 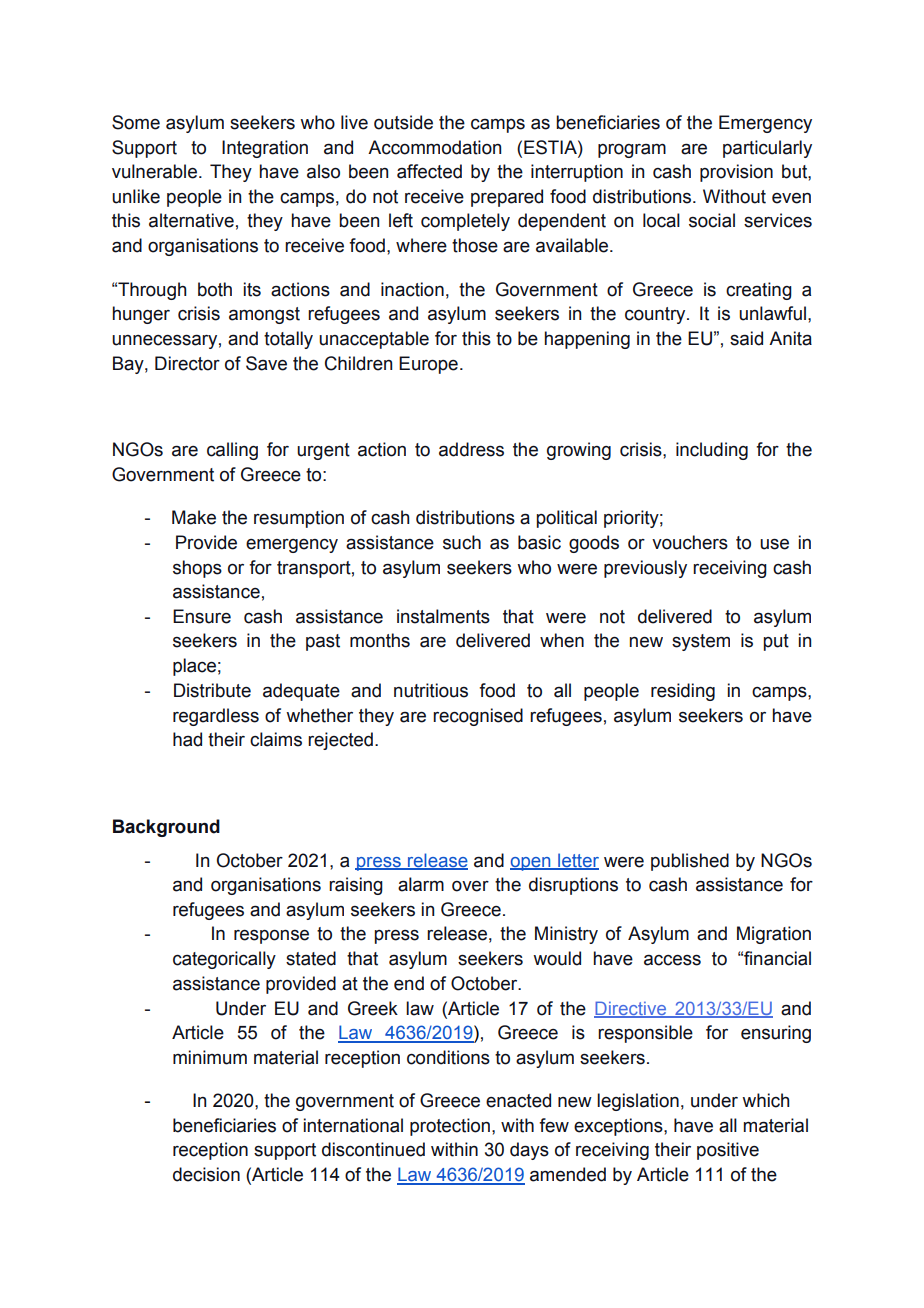 I want to click on decision, so click(x=206, y=1174).
